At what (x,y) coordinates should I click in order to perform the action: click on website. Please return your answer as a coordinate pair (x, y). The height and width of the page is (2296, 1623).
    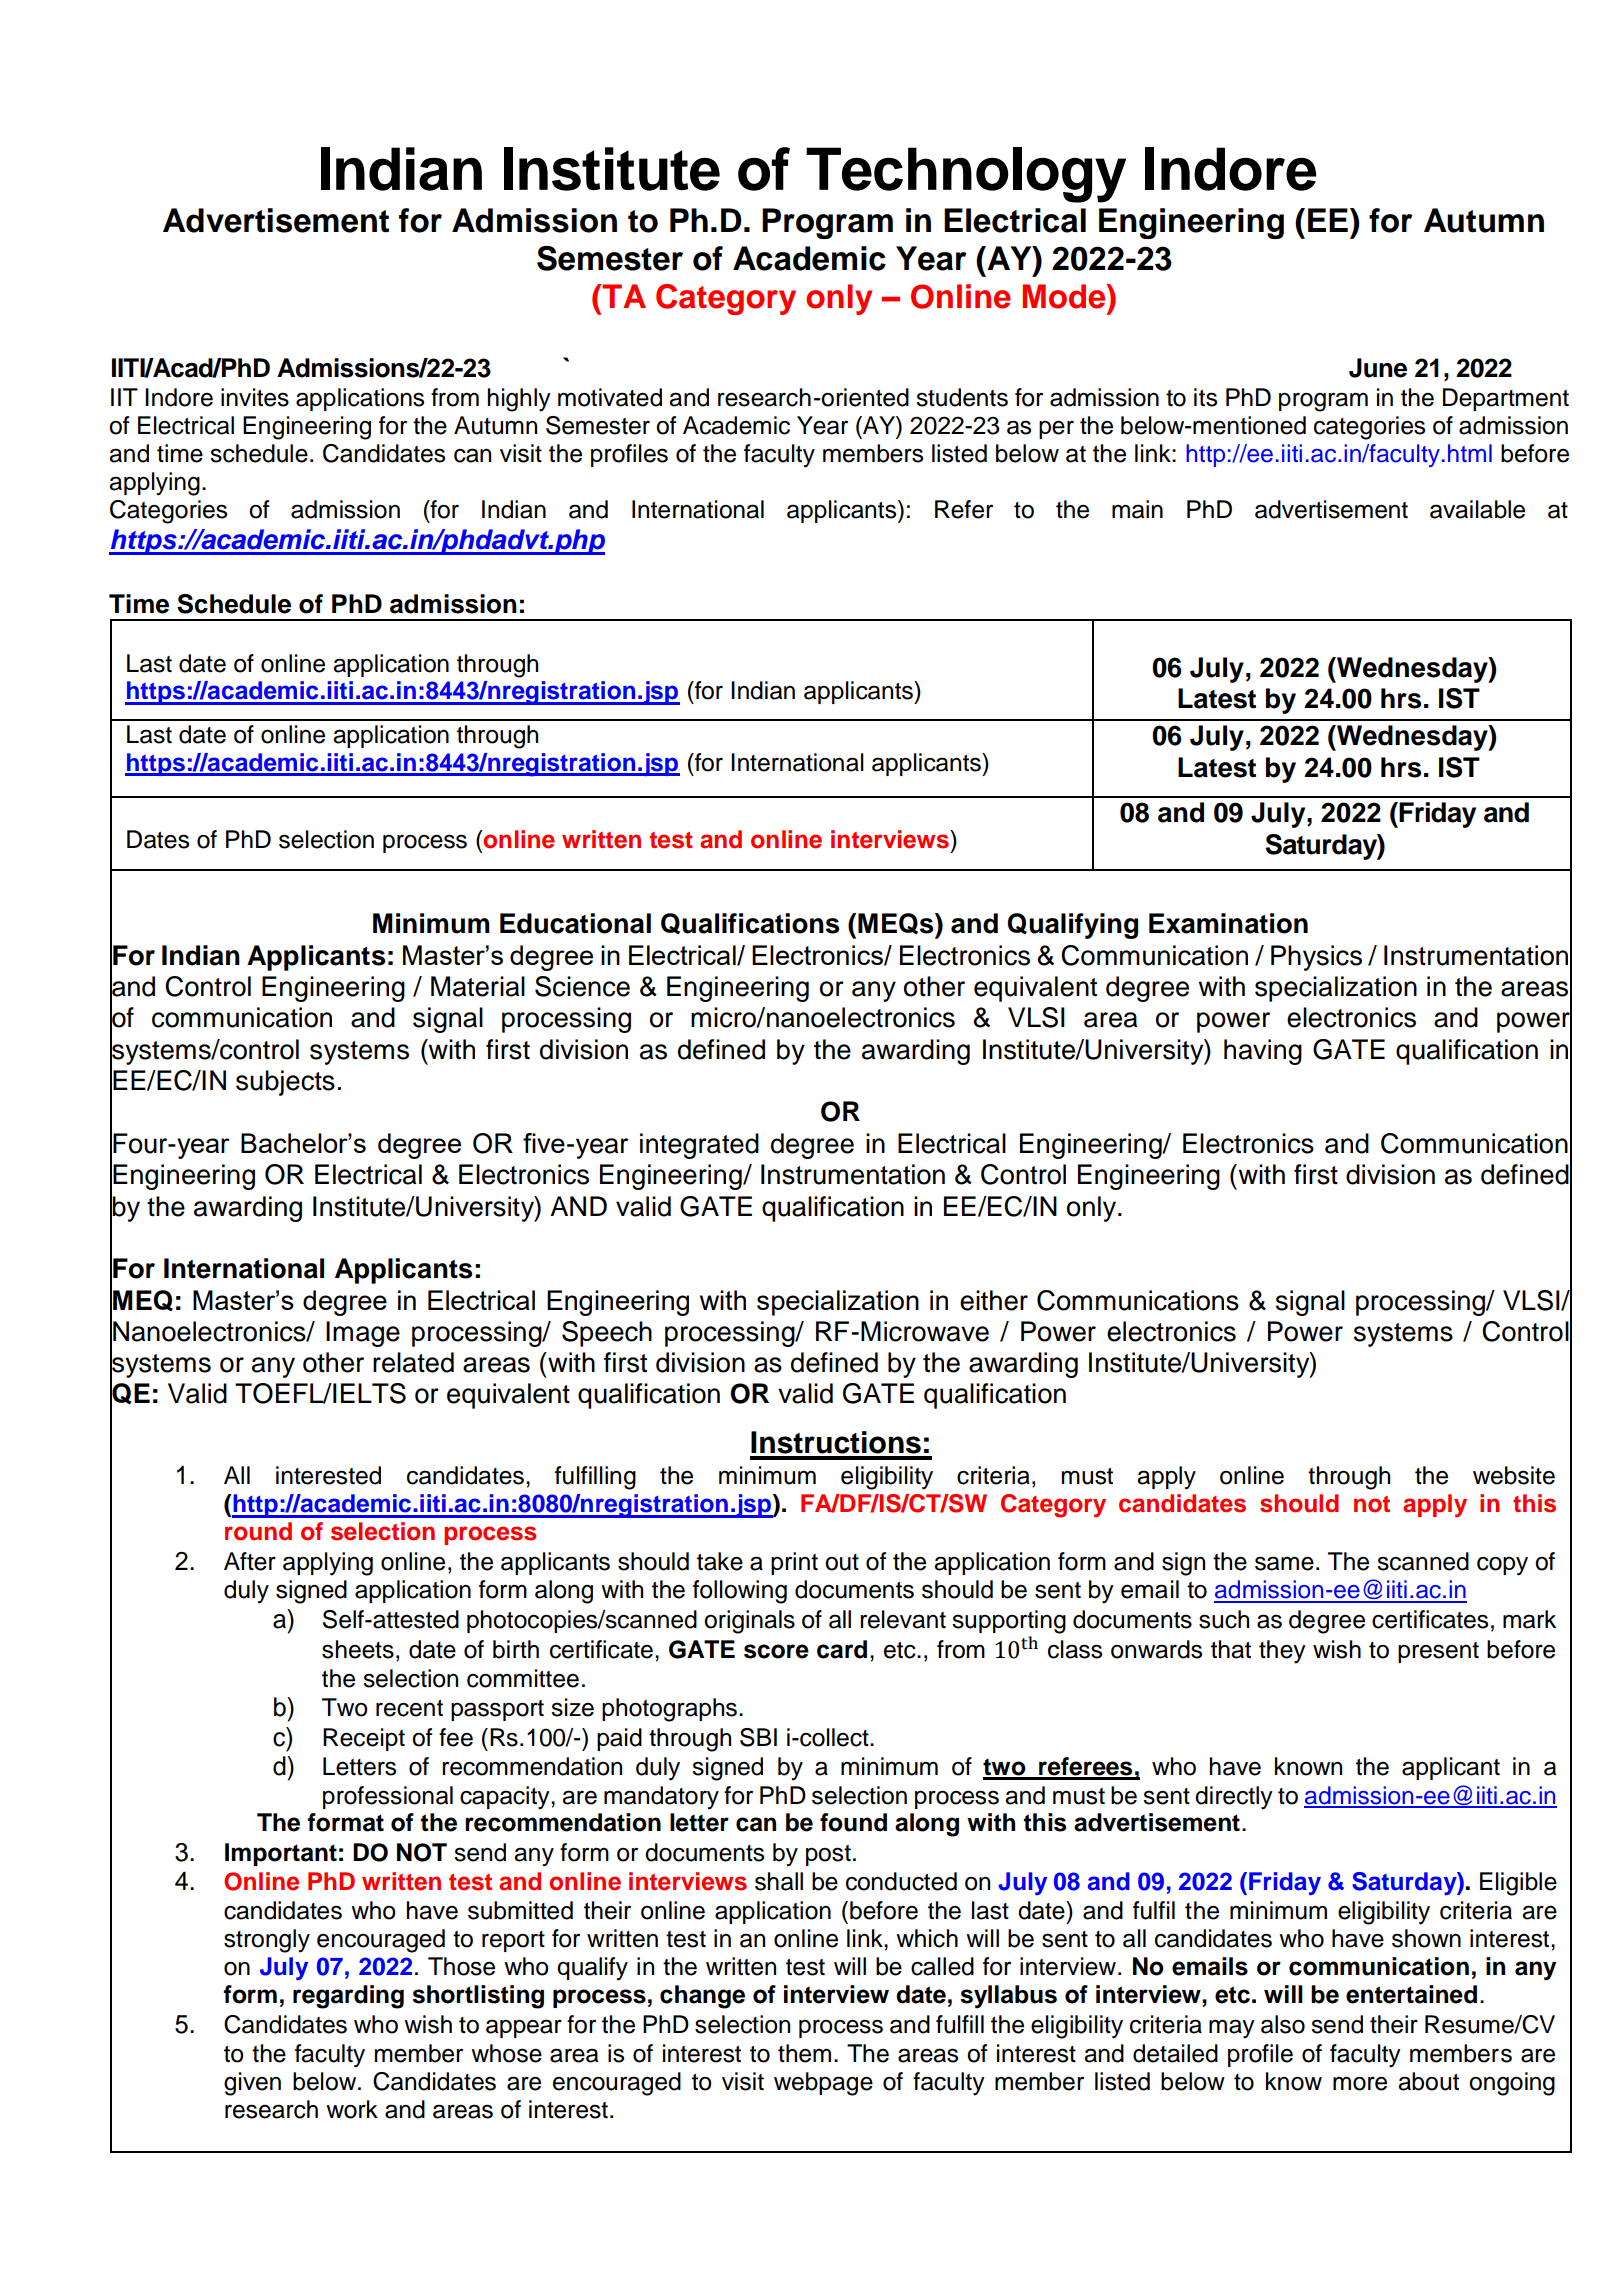
    Looking at the image, I should click on (1514, 1475).
